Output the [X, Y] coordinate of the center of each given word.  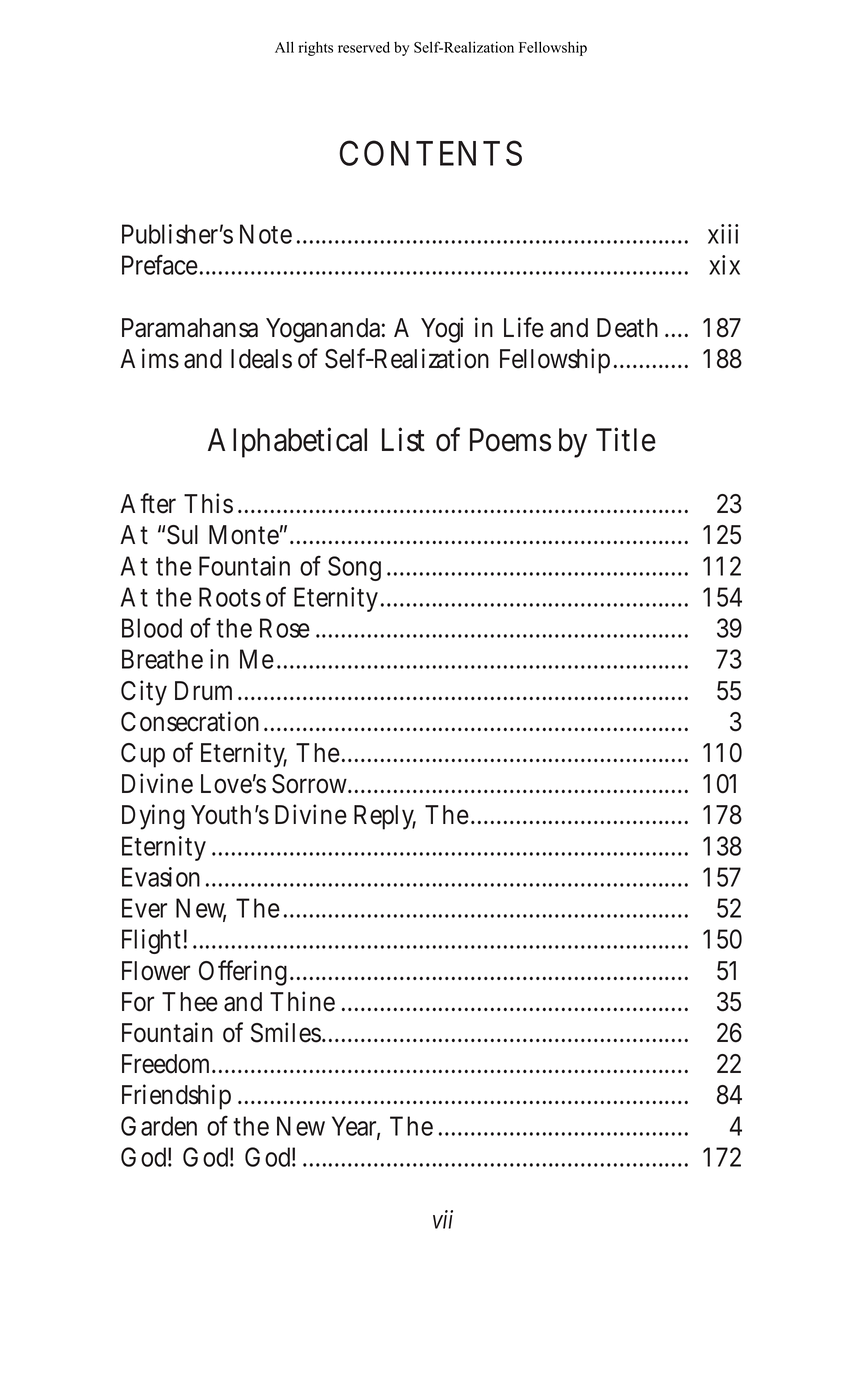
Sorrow [312, 784]
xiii [723, 234]
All [284, 47]
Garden [159, 1126]
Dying [153, 817]
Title [626, 439]
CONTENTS [430, 153]
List [403, 439]
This [208, 503]
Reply [385, 817]
